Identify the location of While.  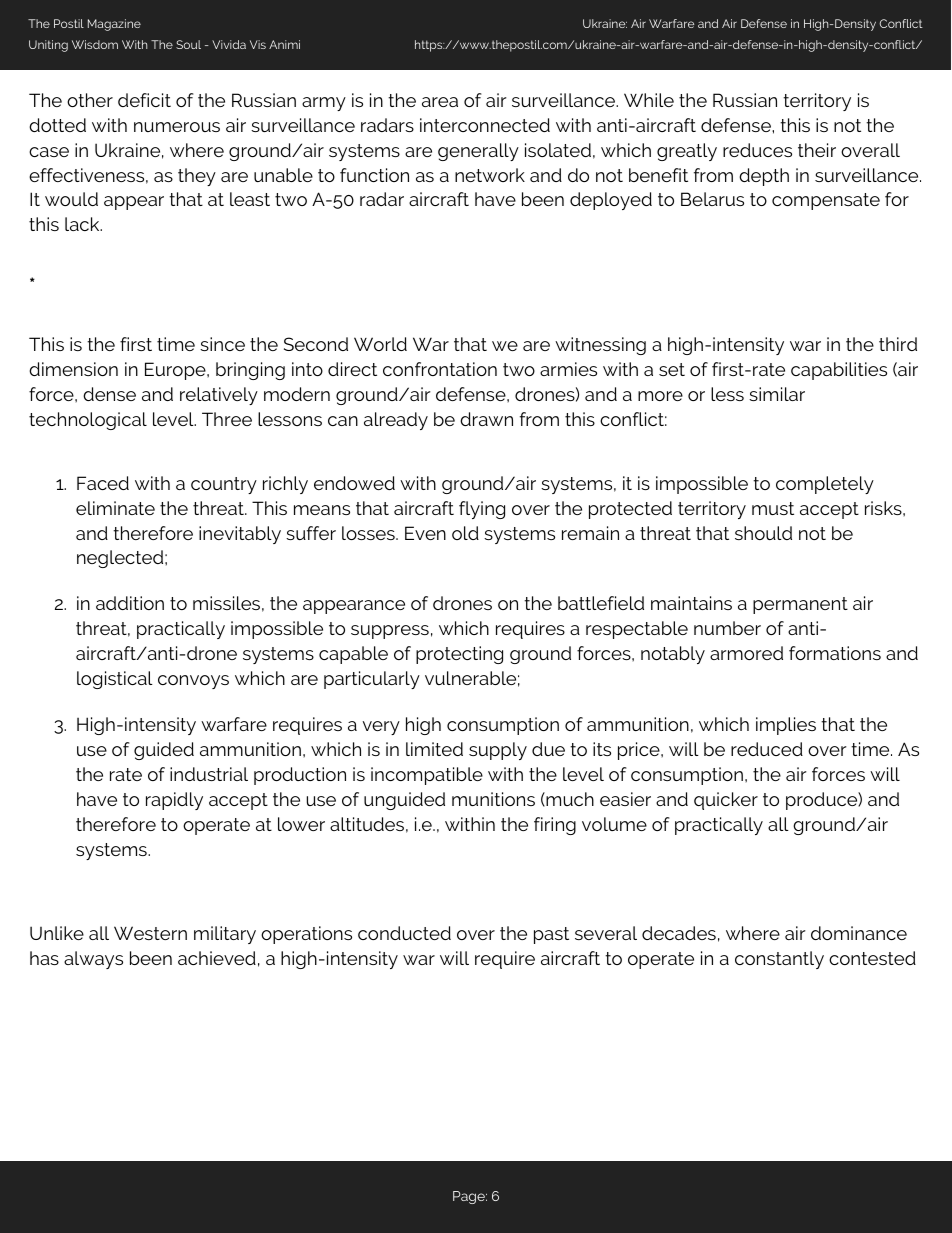
(649, 100).
